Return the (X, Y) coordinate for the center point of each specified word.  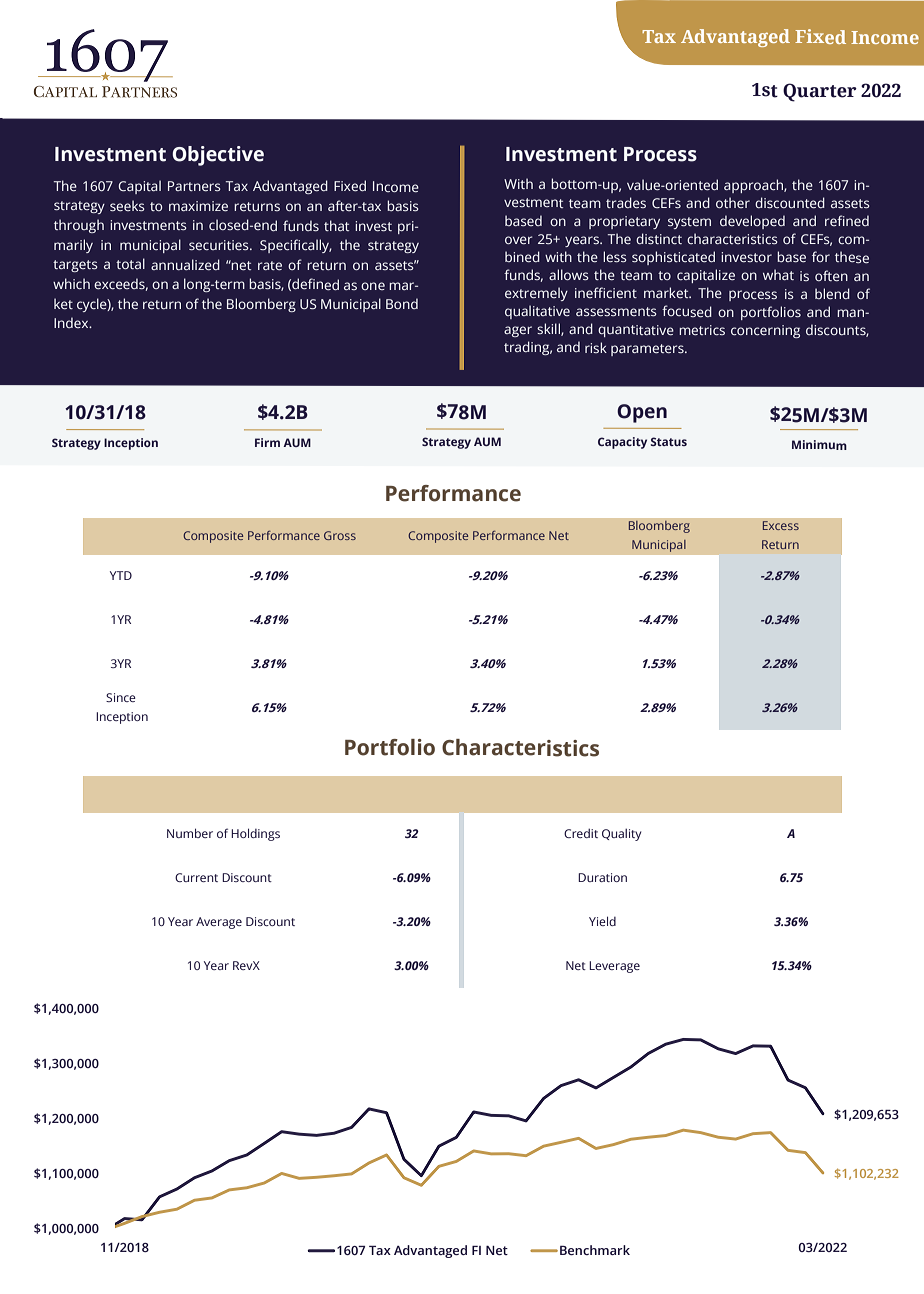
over (518, 240)
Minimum (819, 445)
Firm (267, 442)
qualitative (537, 312)
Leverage (614, 967)
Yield (602, 921)
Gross (340, 535)
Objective (218, 156)
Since (121, 697)
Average (219, 923)
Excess (781, 525)
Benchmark (595, 1250)
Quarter (820, 92)
